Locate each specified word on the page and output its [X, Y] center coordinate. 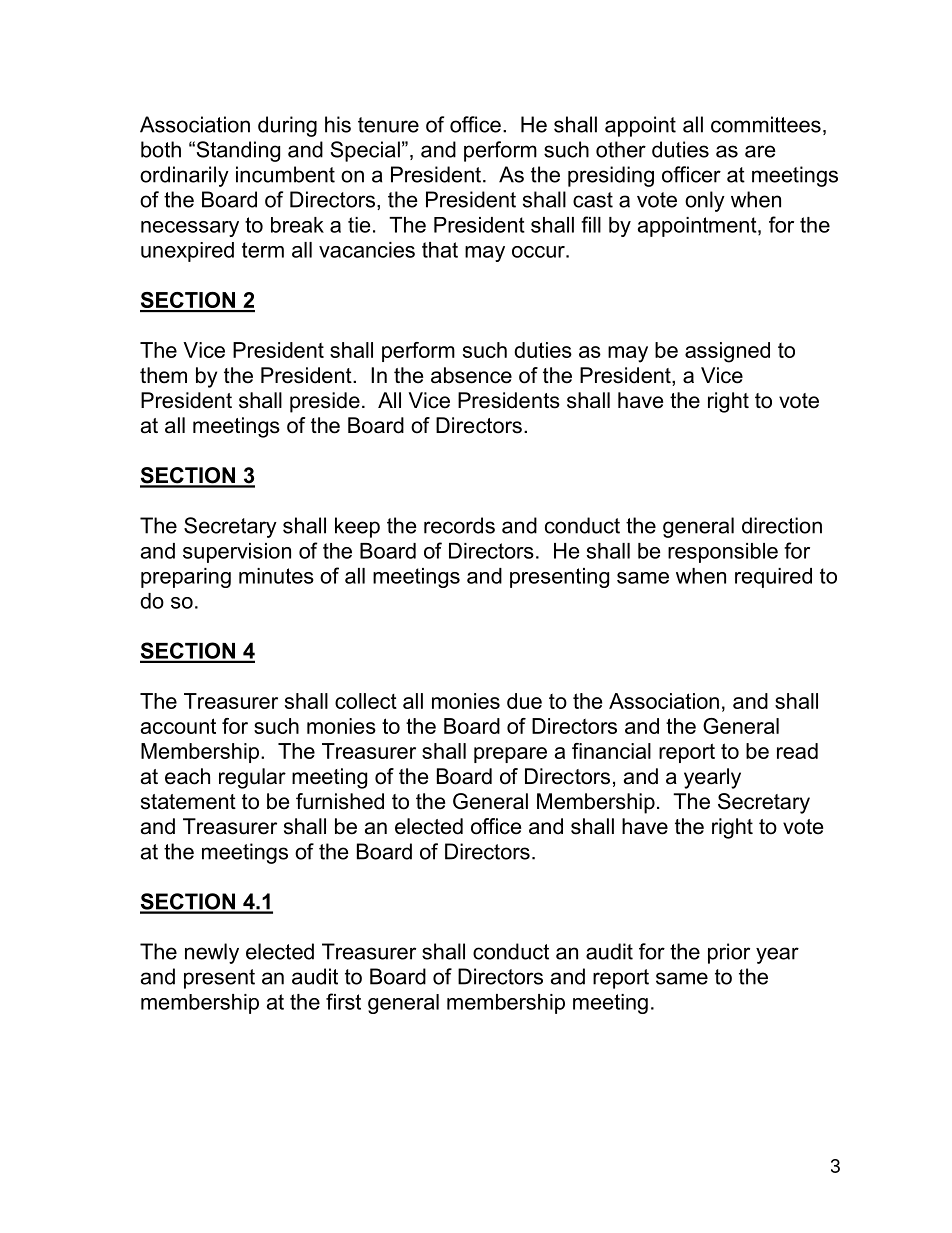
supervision [237, 553]
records [459, 525]
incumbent [285, 174]
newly [212, 953]
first [343, 1001]
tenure [388, 125]
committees [766, 124]
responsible [723, 553]
